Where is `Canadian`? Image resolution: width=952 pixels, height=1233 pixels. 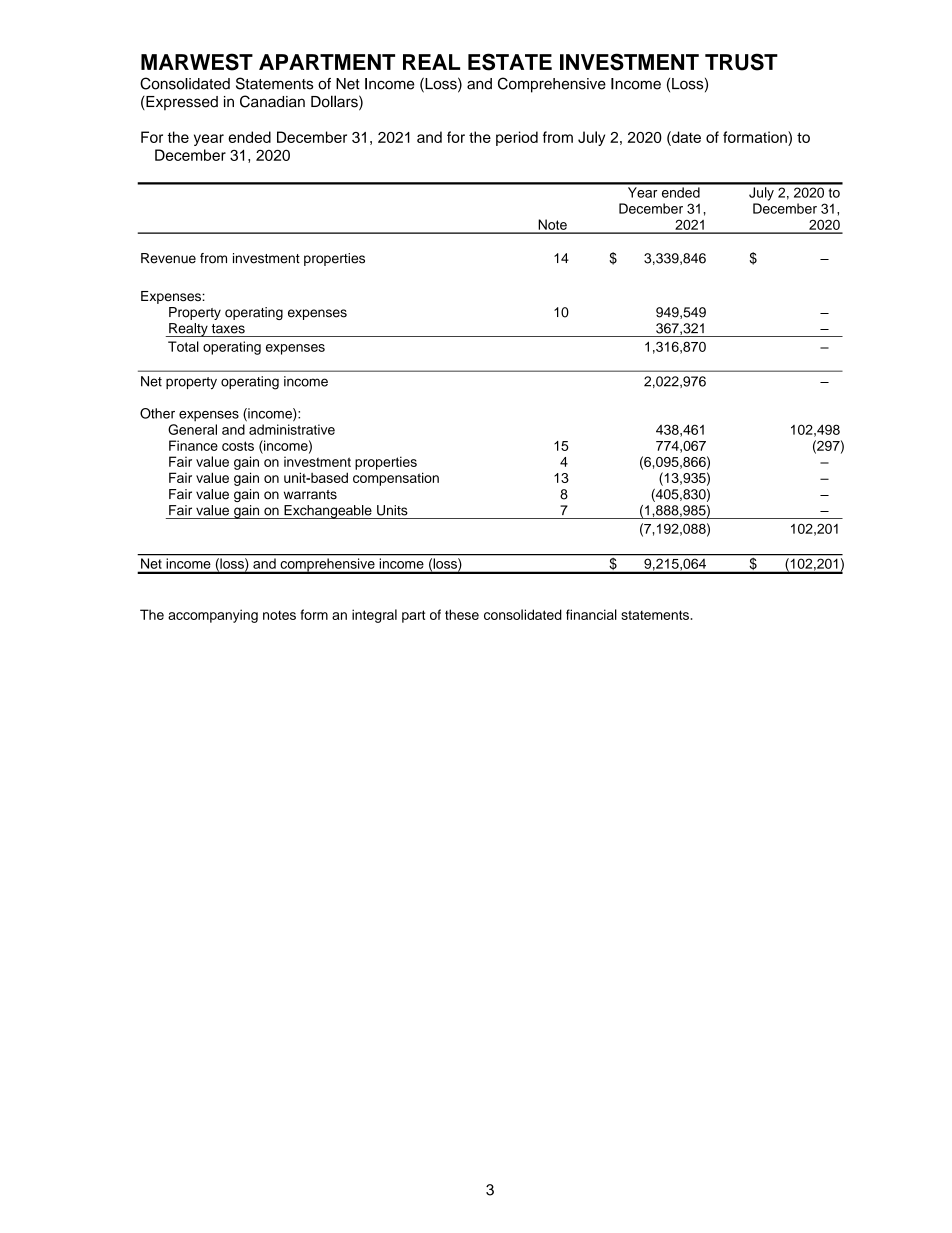
Canadian is located at coordinates (272, 101).
